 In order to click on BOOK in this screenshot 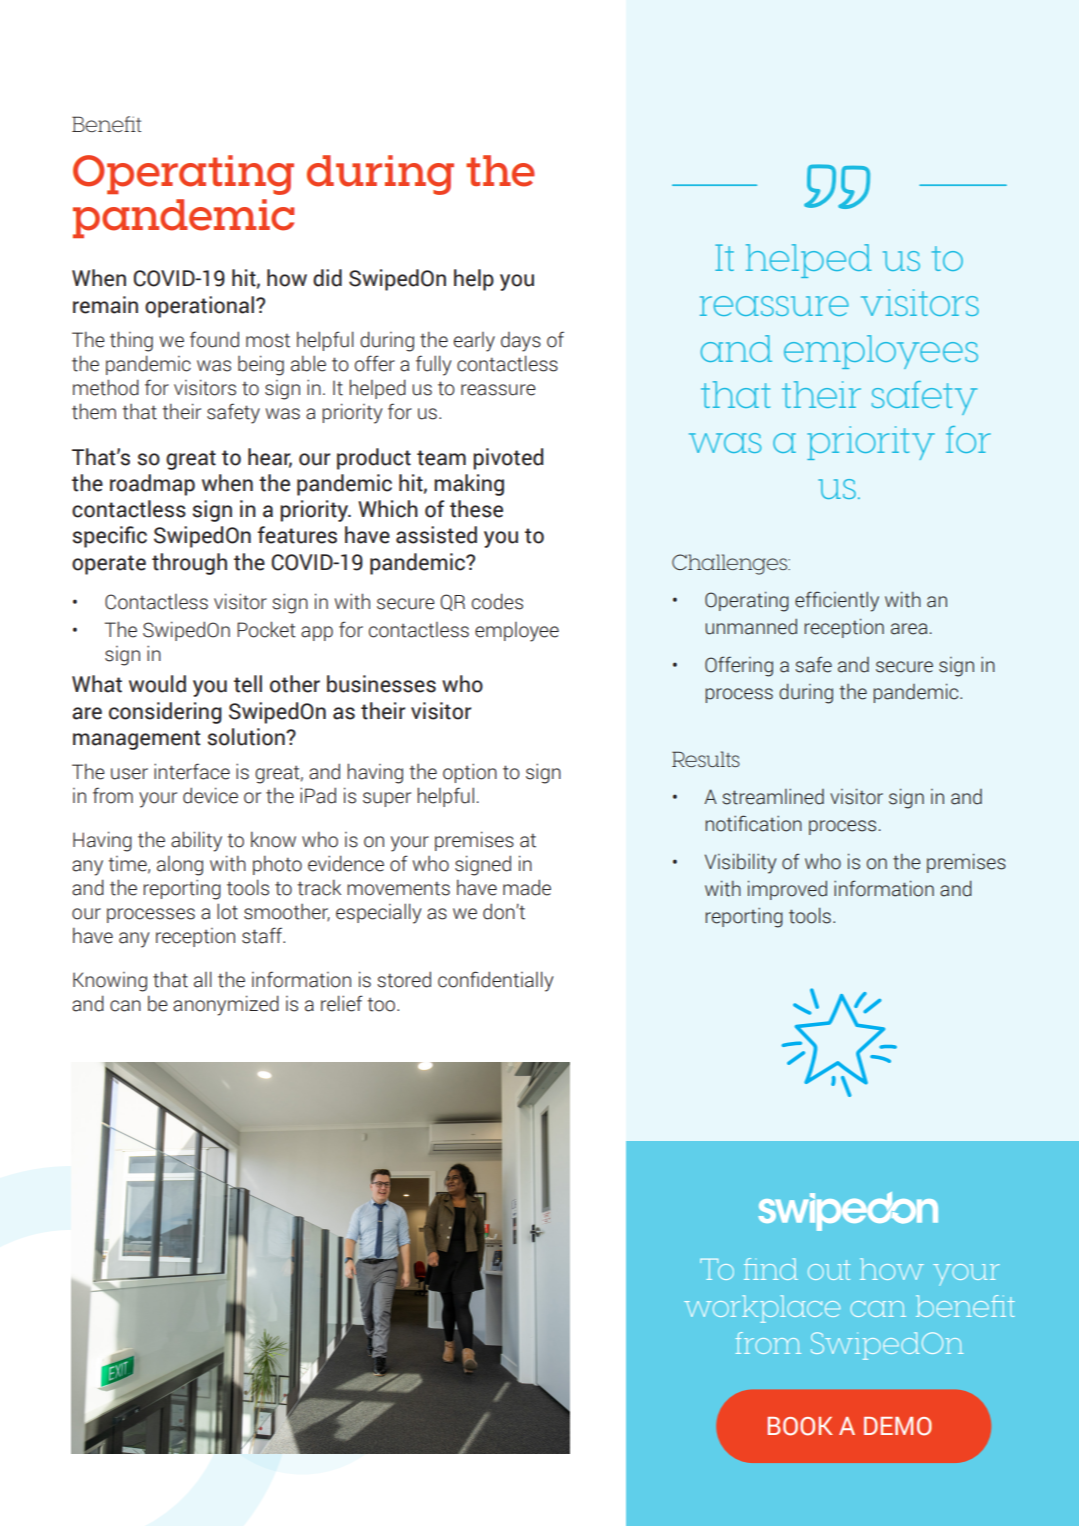, I will do `click(800, 1426)`.
